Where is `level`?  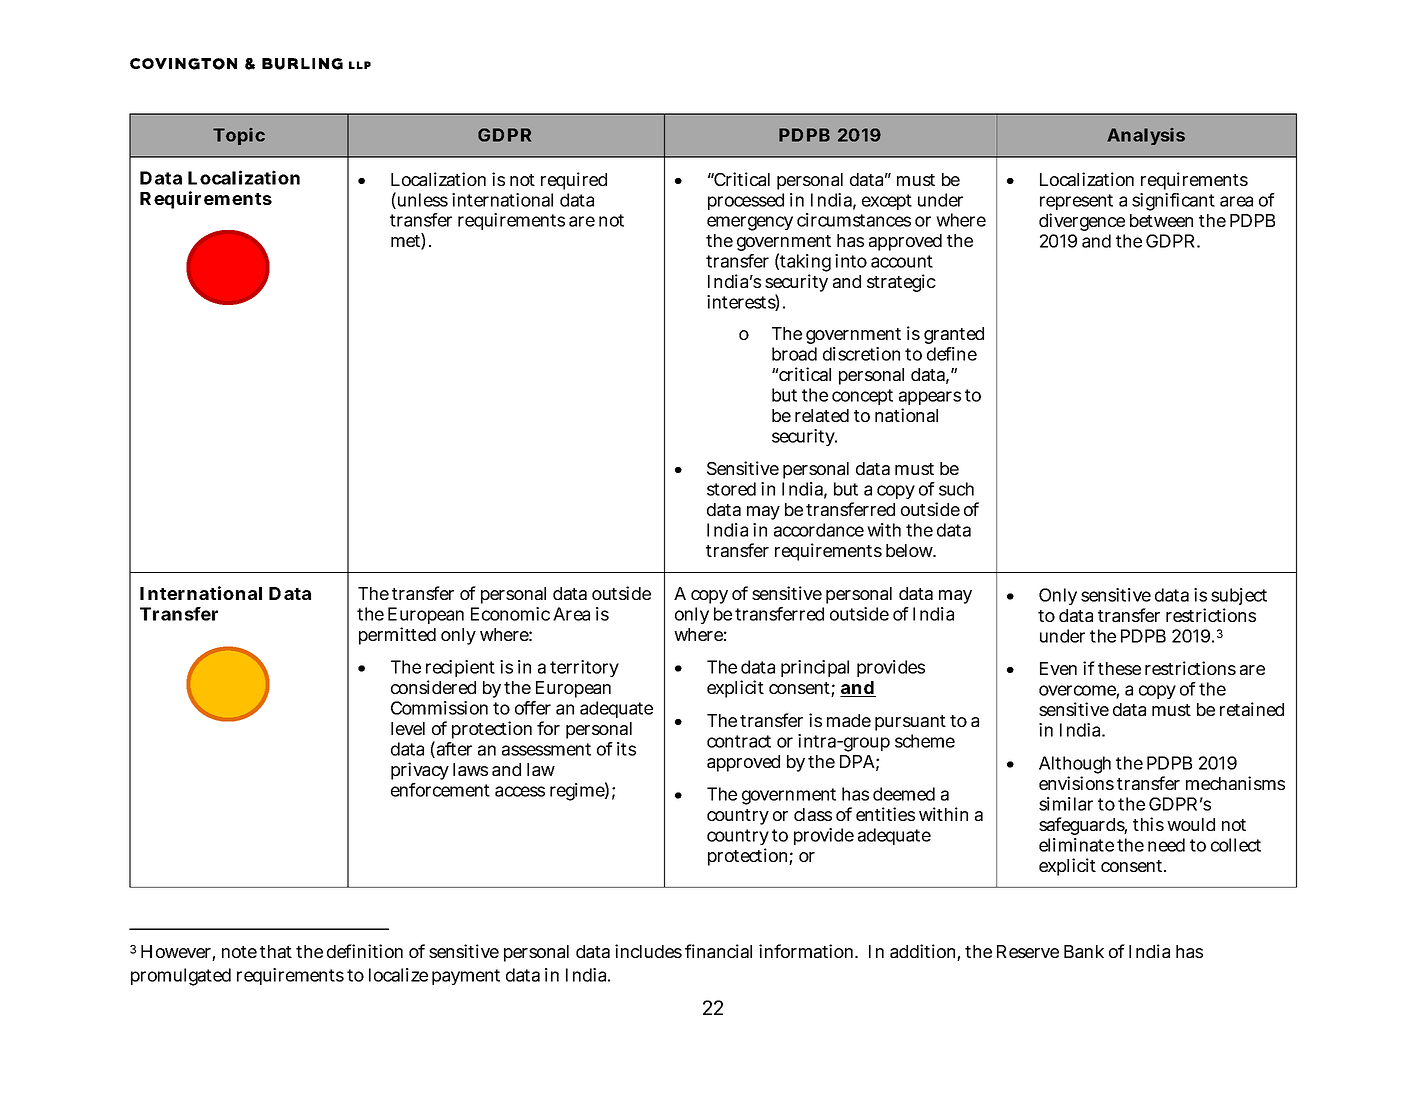 level is located at coordinates (408, 728).
